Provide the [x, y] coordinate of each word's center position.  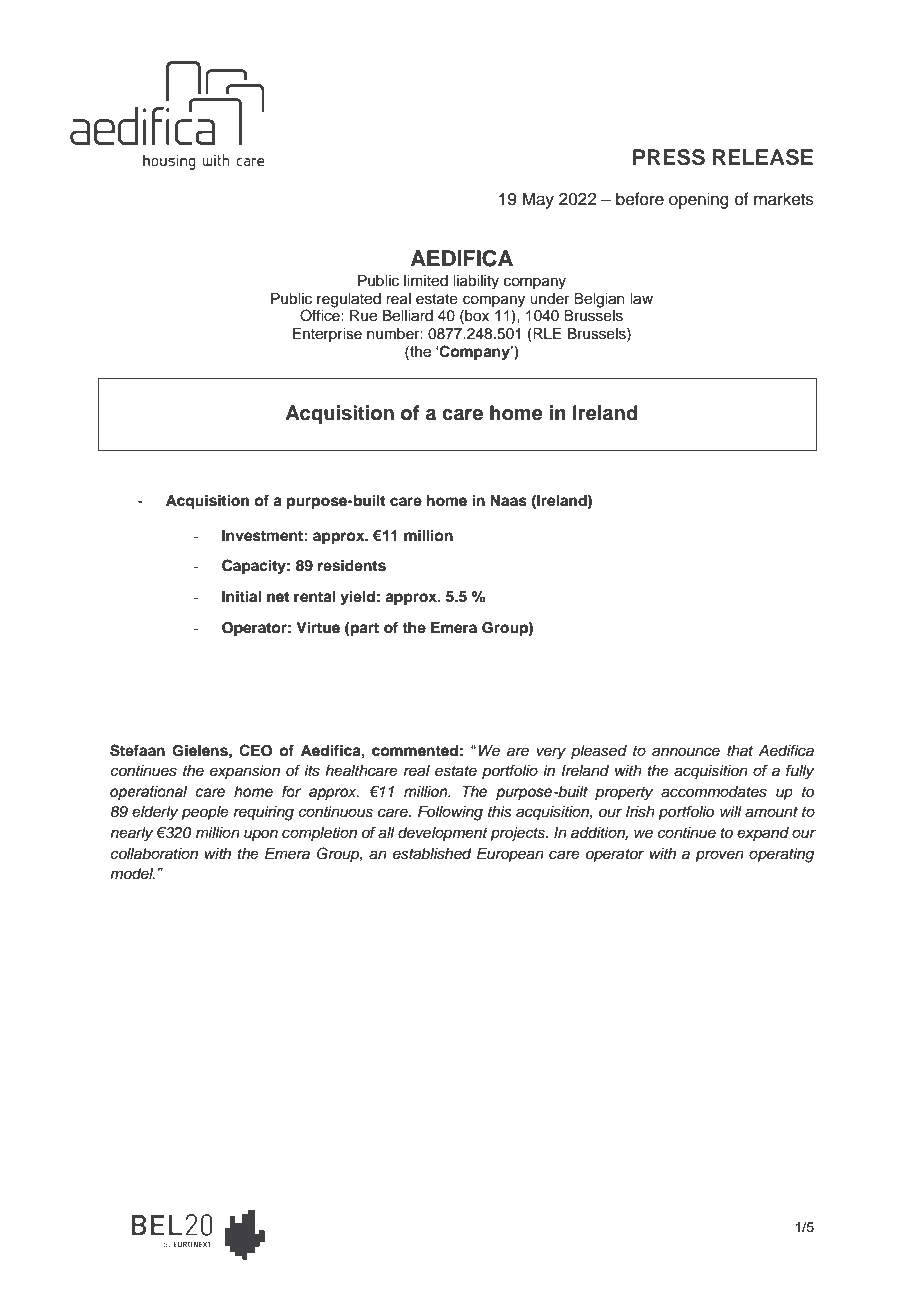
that [740, 751]
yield [357, 598]
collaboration [154, 854]
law [641, 299]
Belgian [599, 300]
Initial [241, 596]
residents [352, 565]
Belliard [408, 316]
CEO [255, 750]
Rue [363, 316]
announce [686, 752]
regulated [349, 300]
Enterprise [327, 335]
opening [699, 200]
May [538, 200]
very [551, 753]
